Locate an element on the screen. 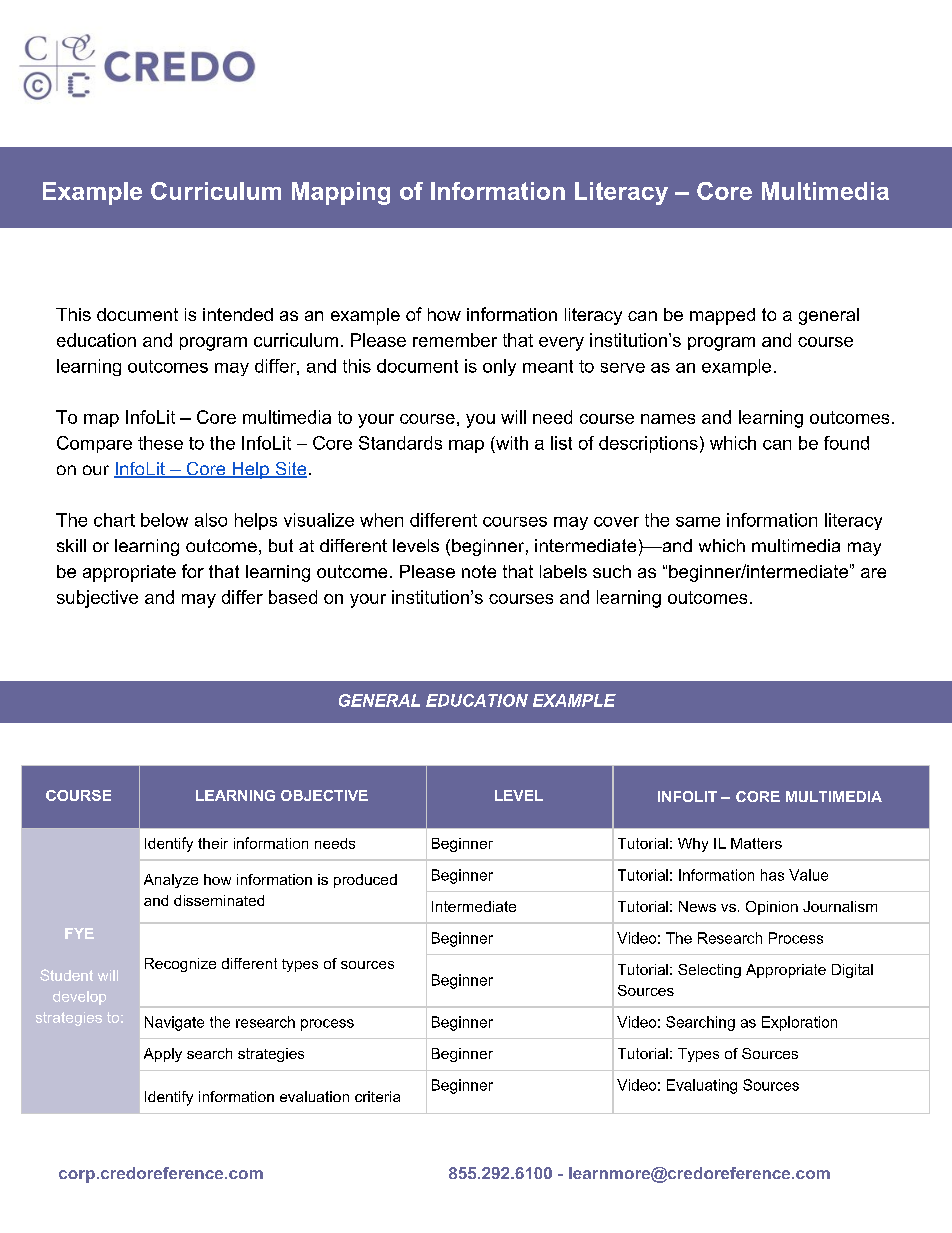 The width and height of the screenshot is (952, 1233). Mapping is located at coordinates (341, 193).
